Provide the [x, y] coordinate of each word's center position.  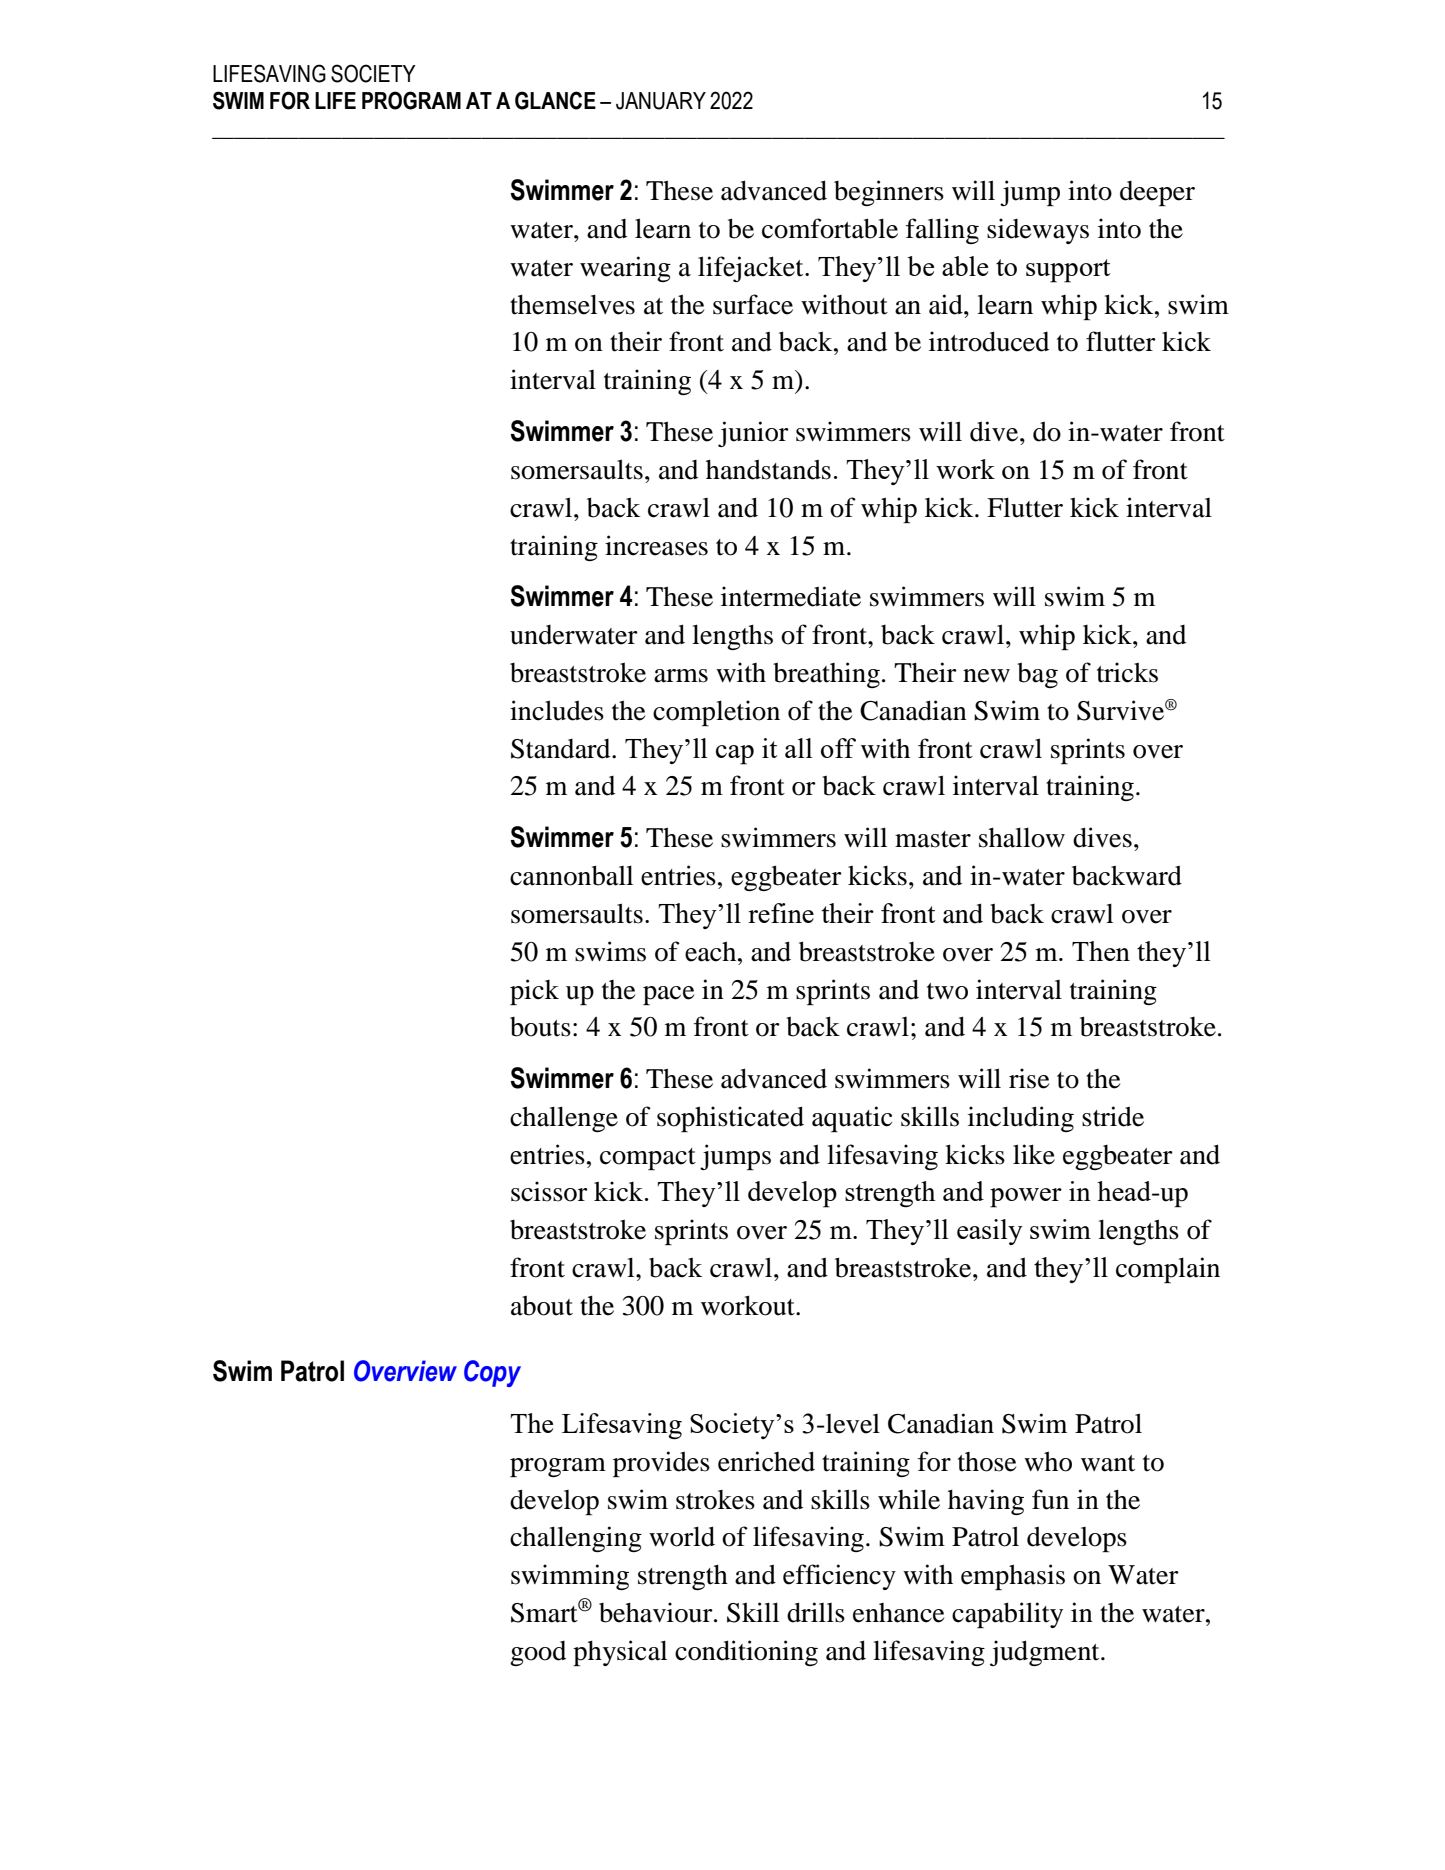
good [538, 1653]
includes [557, 710]
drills [816, 1612]
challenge [564, 1119]
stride [1113, 1116]
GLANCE [555, 100]
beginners [889, 193]
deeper [1157, 193]
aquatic [852, 1119]
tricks [1127, 672]
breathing [826, 675]
